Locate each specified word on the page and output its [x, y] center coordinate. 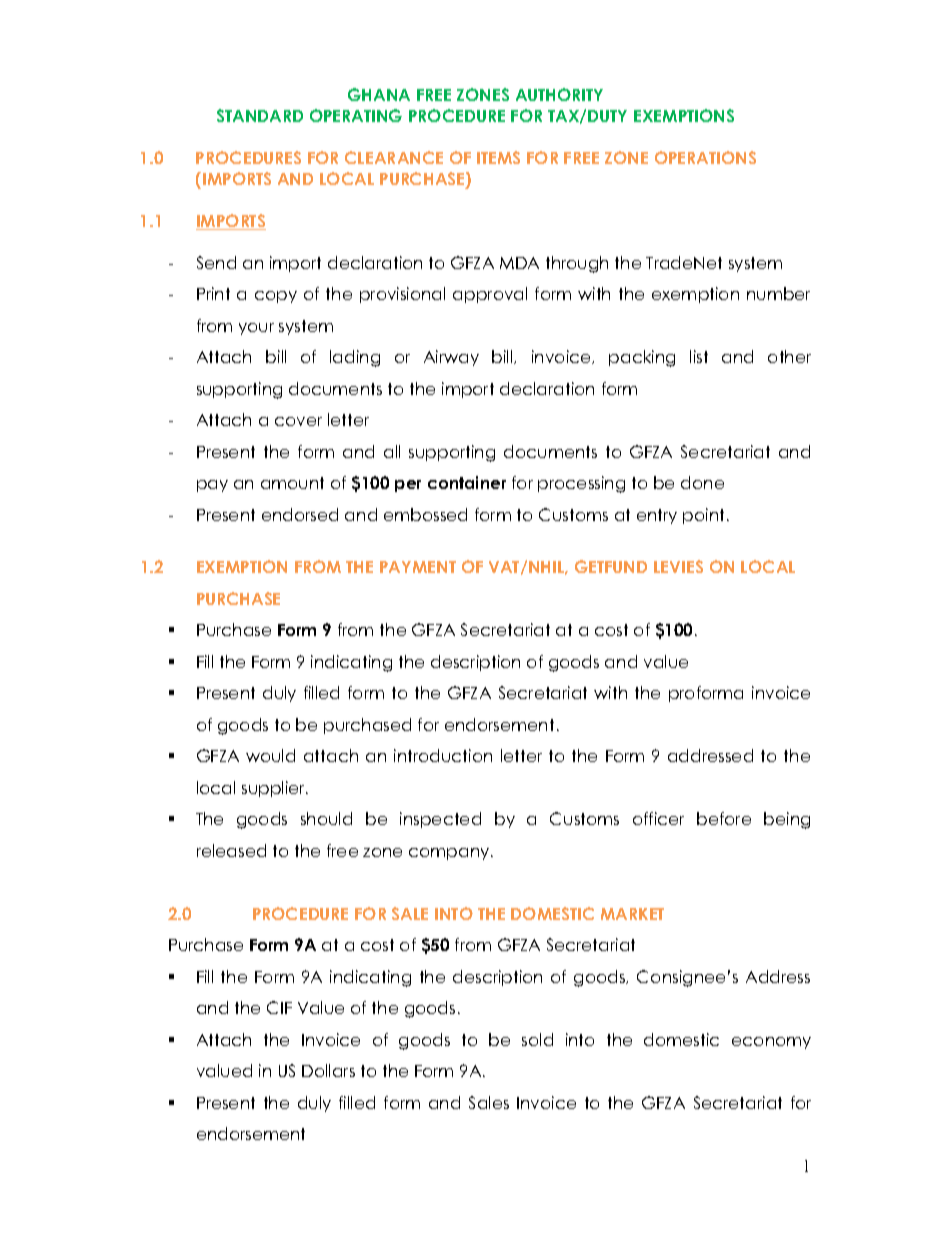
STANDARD [260, 115]
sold [537, 1039]
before [724, 818]
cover [298, 421]
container [467, 482]
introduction [443, 755]
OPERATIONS [705, 157]
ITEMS [498, 157]
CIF [279, 1007]
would [270, 755]
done [702, 482]
